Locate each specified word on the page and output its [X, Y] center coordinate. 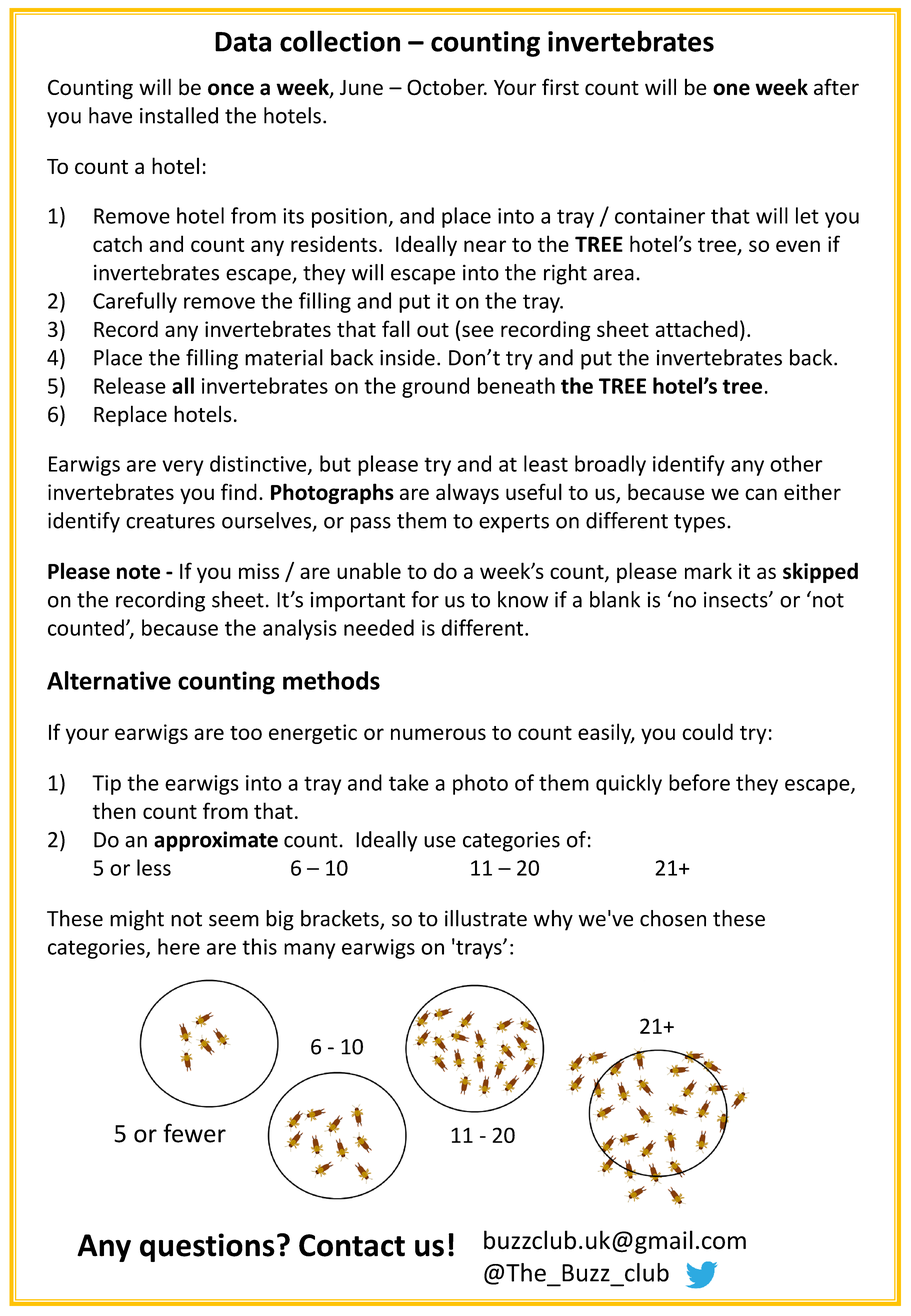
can [761, 494]
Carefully [135, 302]
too [246, 733]
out [433, 330]
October [447, 87]
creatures [170, 521]
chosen [673, 918]
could [707, 731]
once [231, 89]
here [179, 946]
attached [696, 328]
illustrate [486, 918]
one [731, 89]
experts [514, 523]
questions [207, 1247]
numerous [438, 734]
